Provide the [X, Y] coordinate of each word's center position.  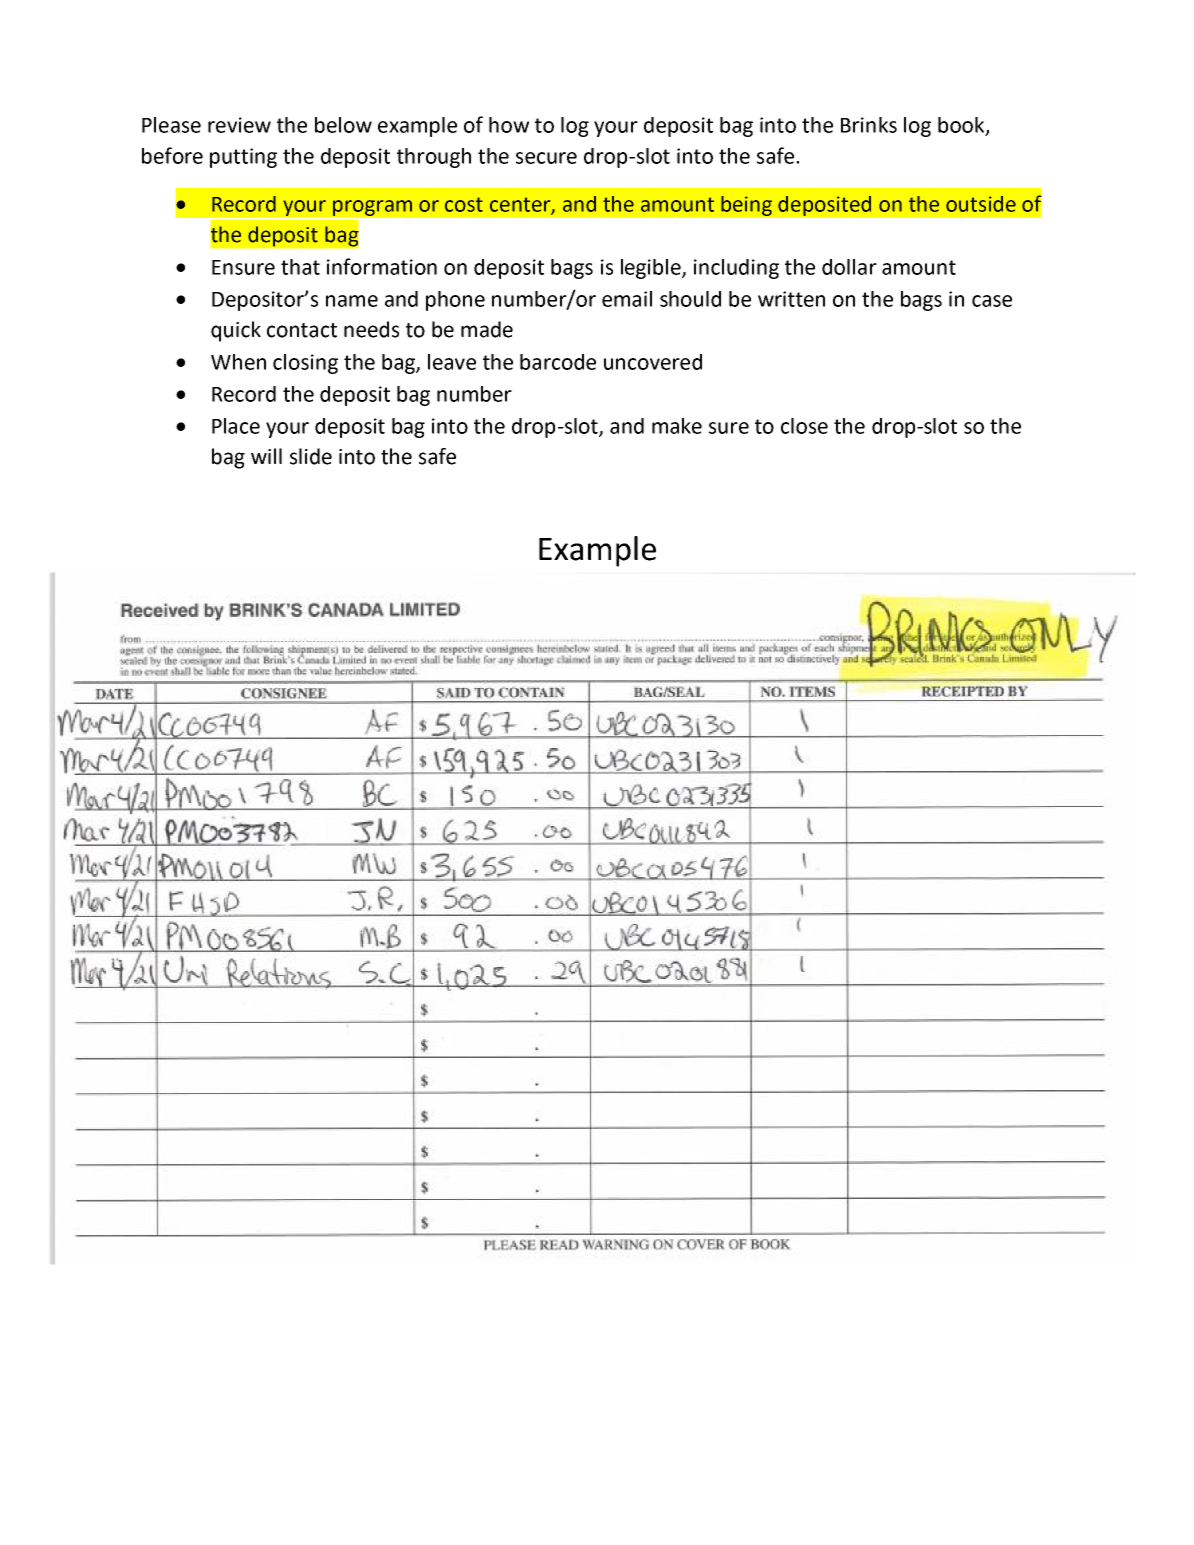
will [266, 456]
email [627, 299]
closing [305, 364]
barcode [558, 362]
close [804, 426]
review [239, 125]
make [677, 426]
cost [464, 204]
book [962, 126]
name [352, 301]
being [746, 206]
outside [981, 204]
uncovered [653, 362]
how [509, 125]
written [791, 299]
